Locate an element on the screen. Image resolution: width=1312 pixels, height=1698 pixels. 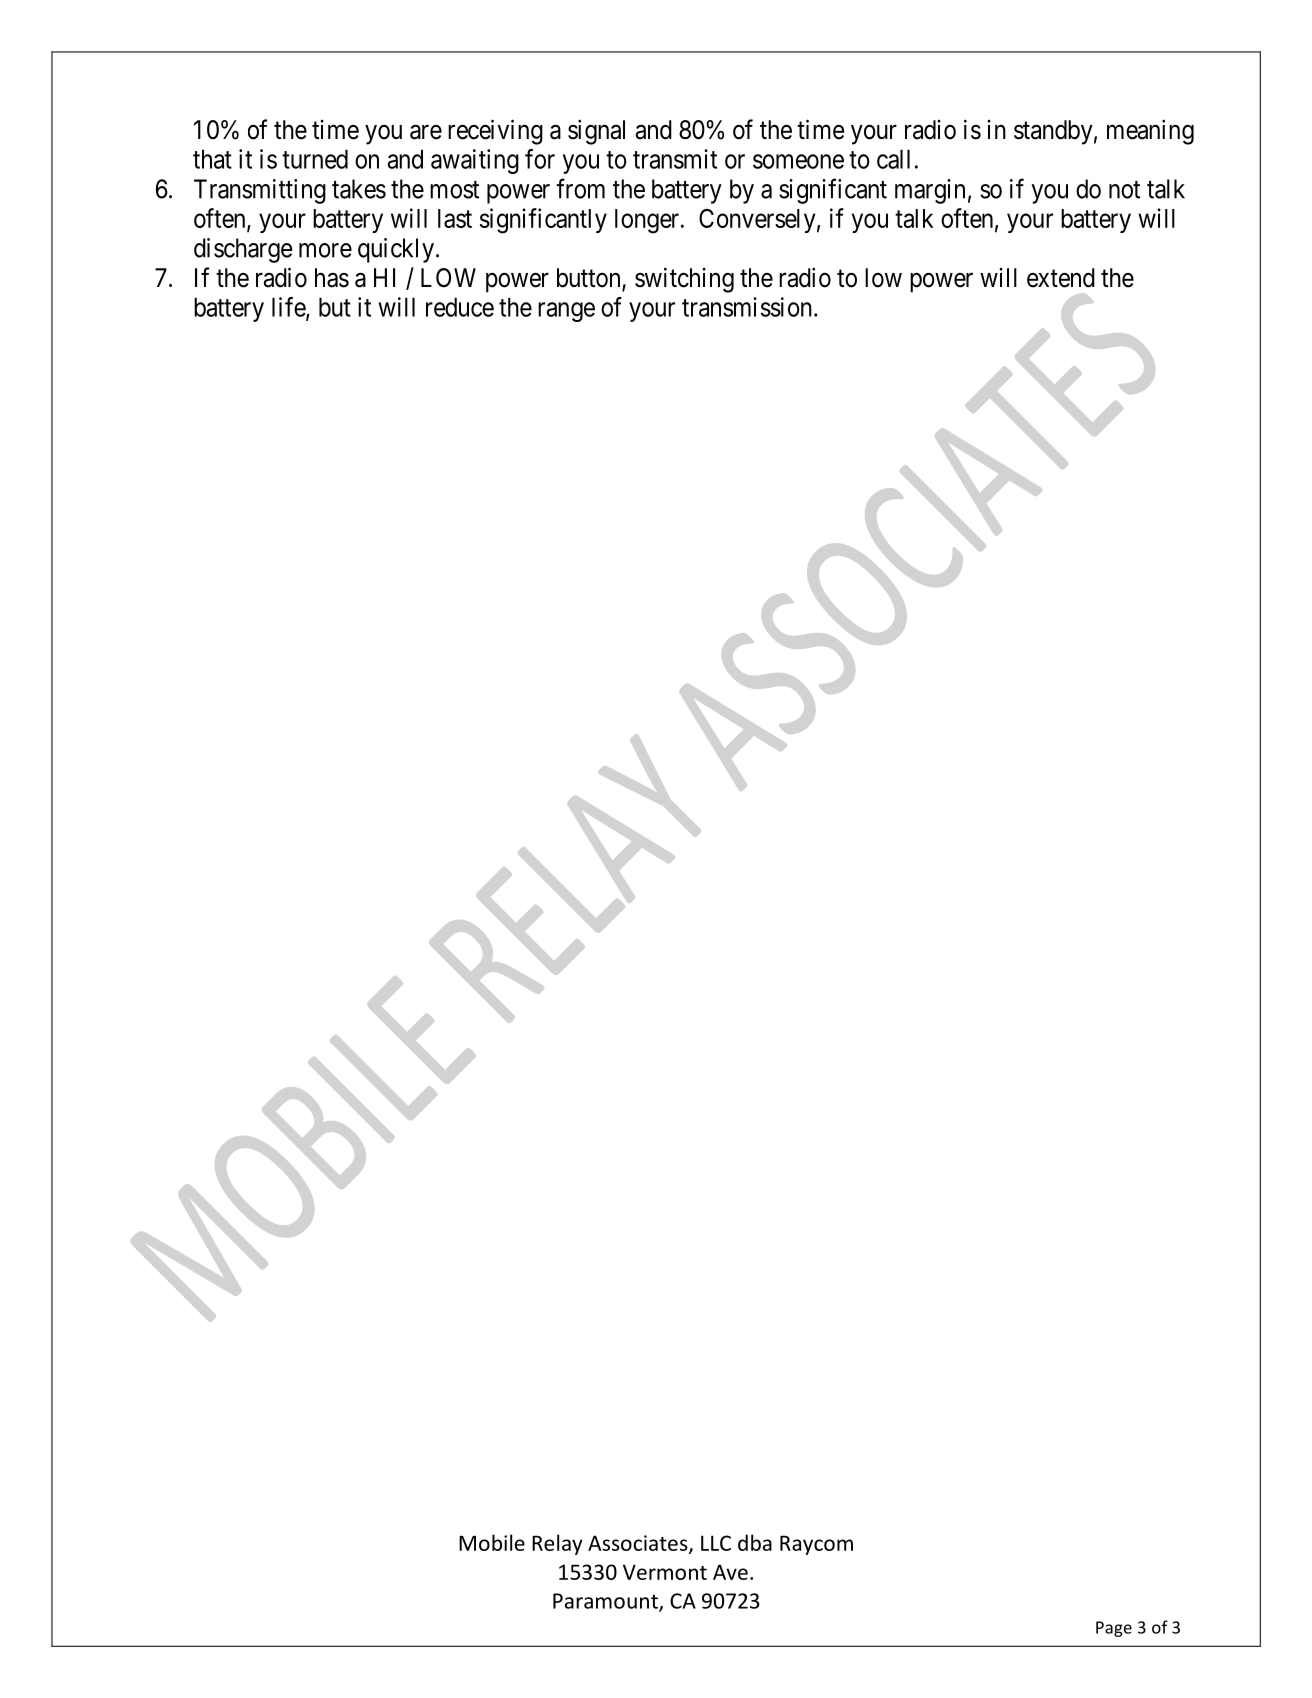
not is located at coordinates (1124, 190).
